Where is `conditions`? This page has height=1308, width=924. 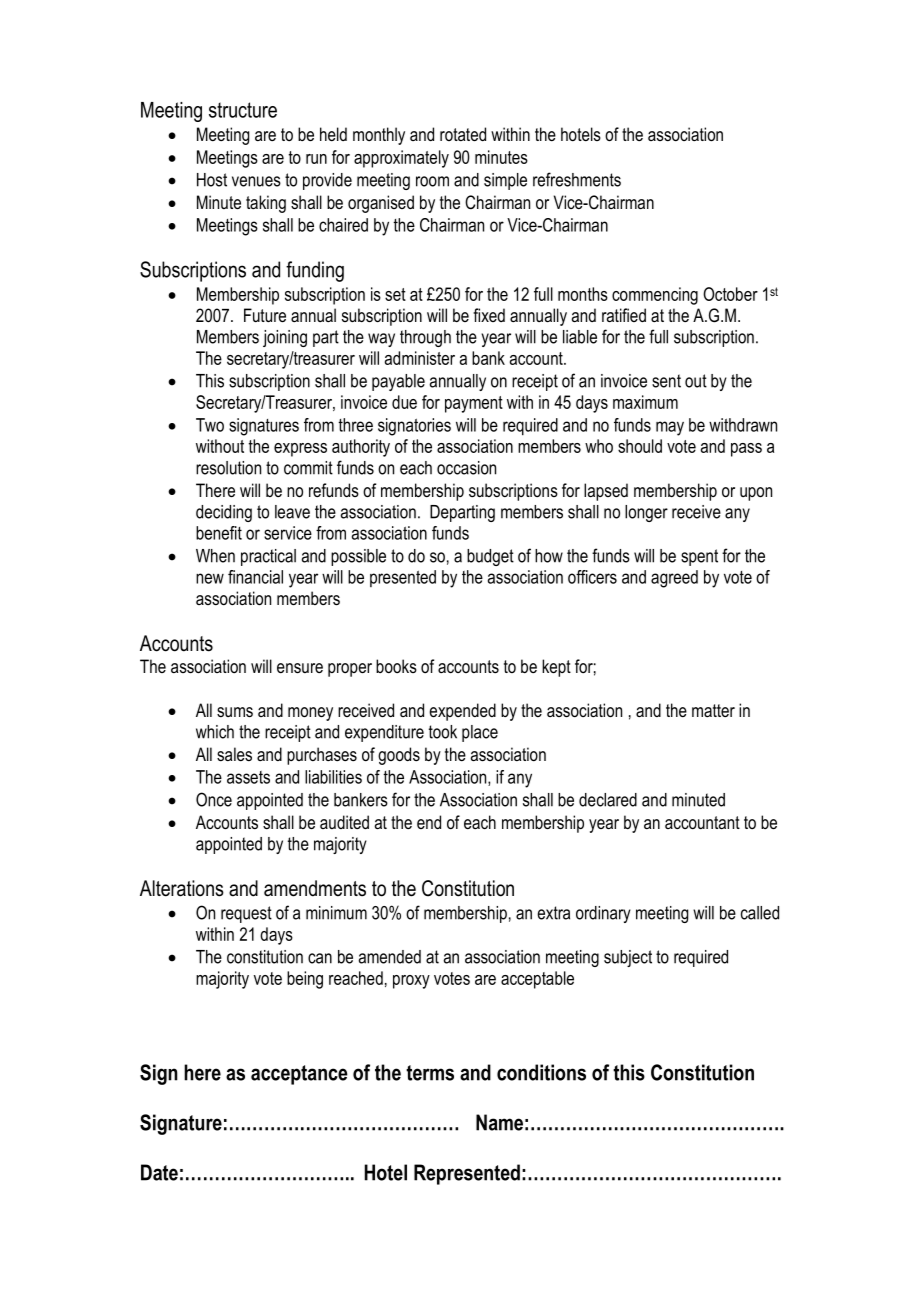
conditions is located at coordinates (541, 1072).
